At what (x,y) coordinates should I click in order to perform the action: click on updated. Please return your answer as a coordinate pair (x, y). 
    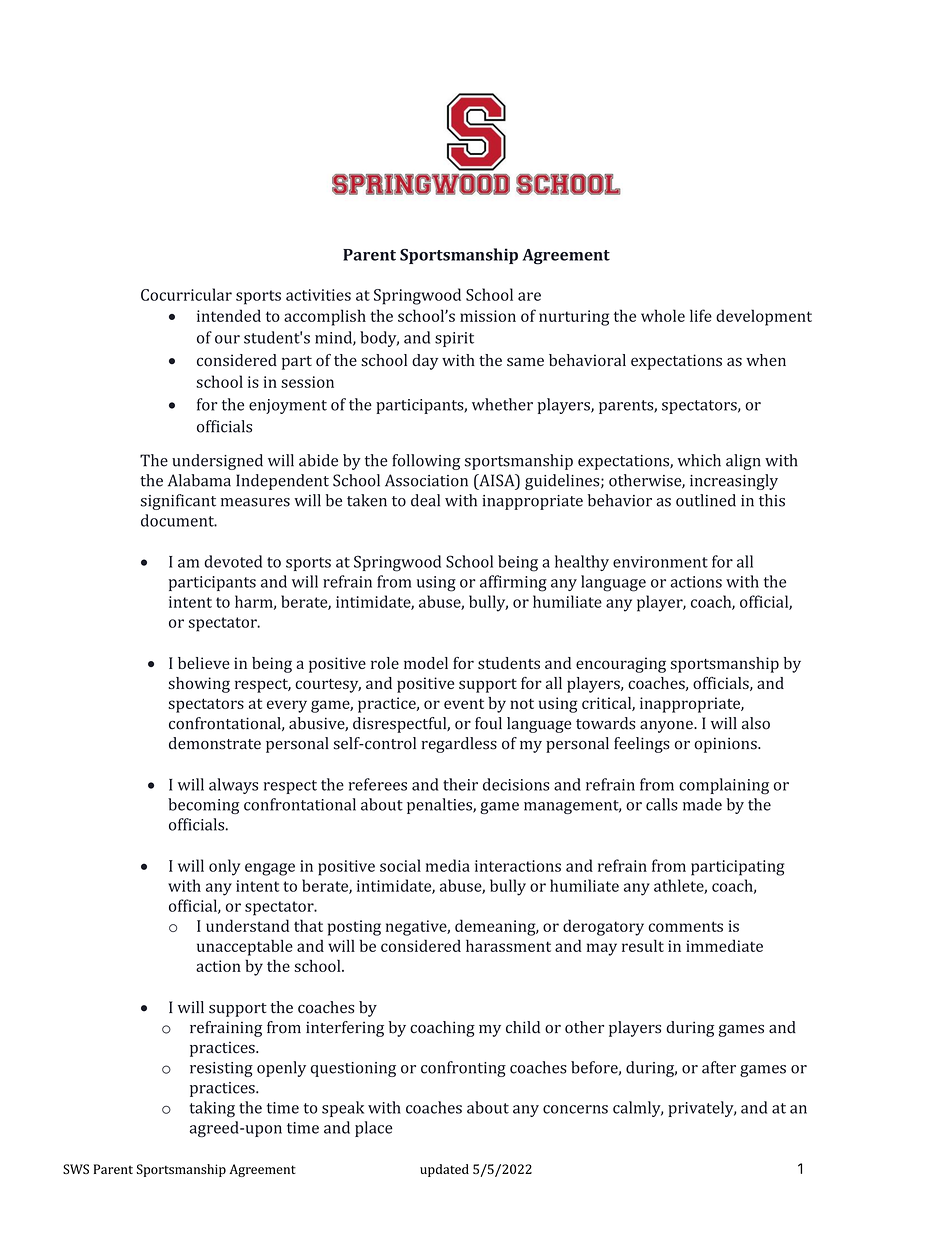
    Looking at the image, I should click on (444, 1170).
